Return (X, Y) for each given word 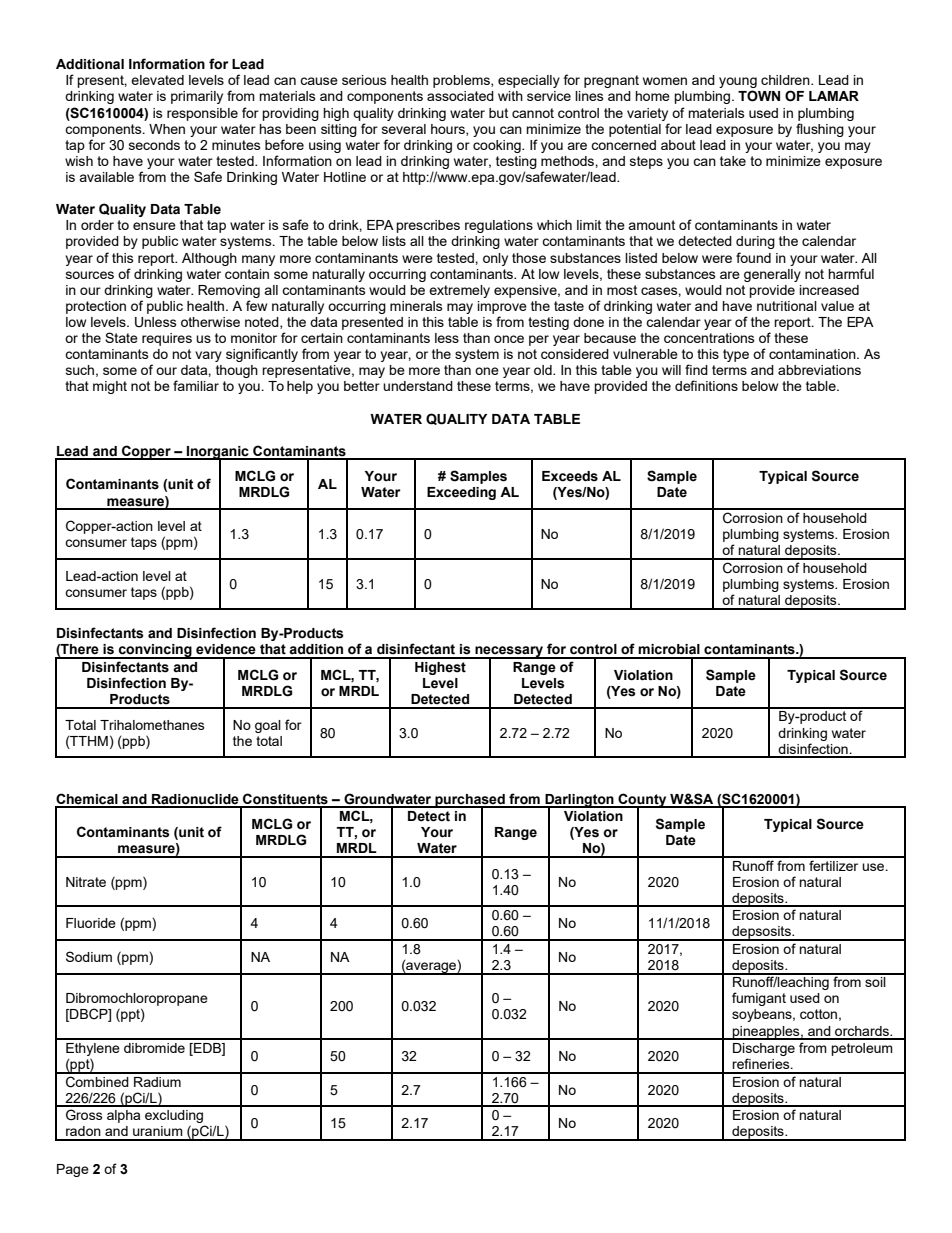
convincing (155, 651)
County (642, 801)
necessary (509, 653)
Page (73, 1170)
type (736, 355)
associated (460, 96)
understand (418, 386)
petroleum (862, 1049)
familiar (196, 385)
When (167, 129)
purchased (470, 801)
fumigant (759, 999)
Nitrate (86, 882)
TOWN (759, 96)
